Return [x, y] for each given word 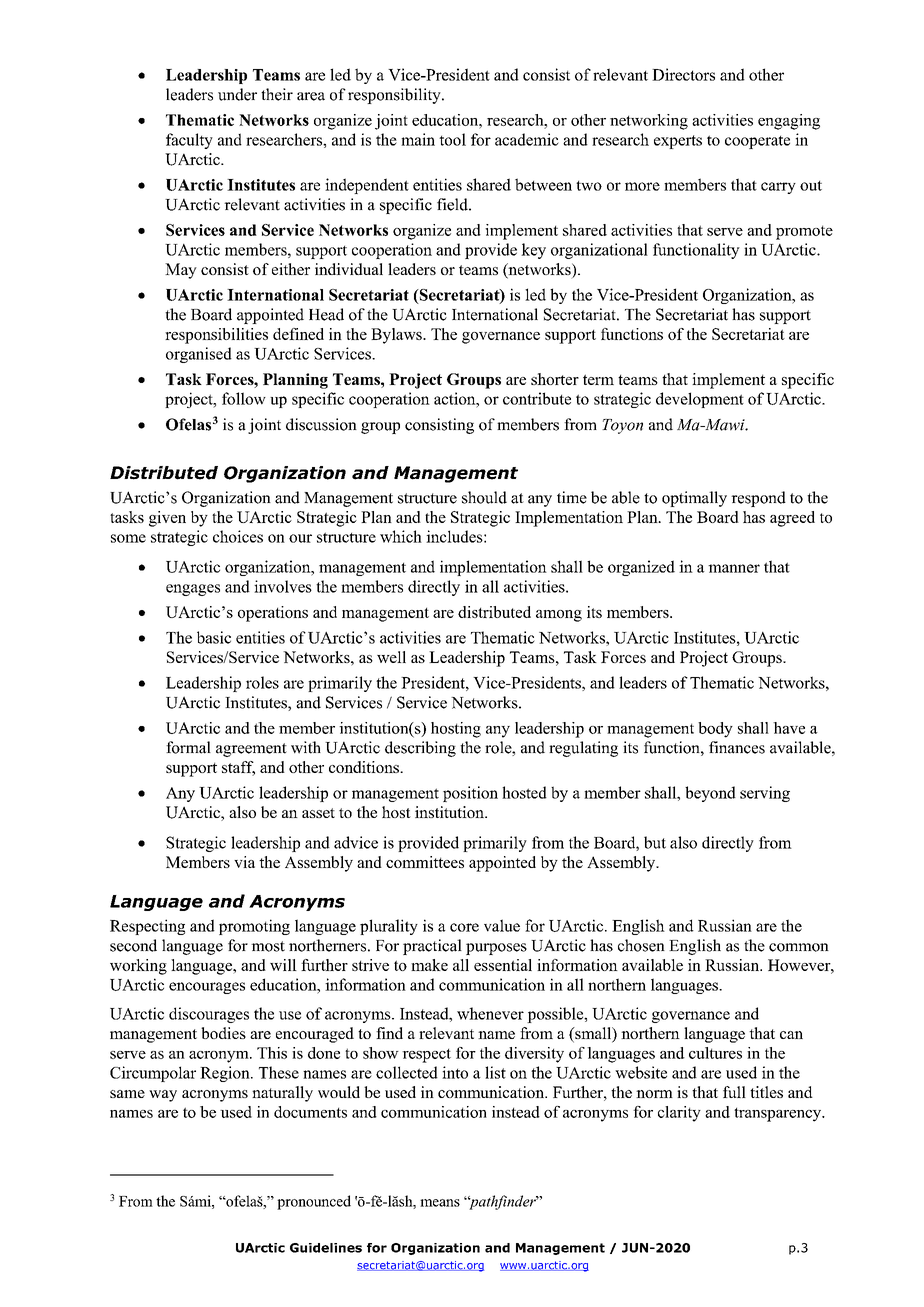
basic [214, 637]
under [237, 94]
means [440, 1203]
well [391, 657]
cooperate [757, 142]
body [715, 730]
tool [452, 139]
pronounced [314, 1202]
